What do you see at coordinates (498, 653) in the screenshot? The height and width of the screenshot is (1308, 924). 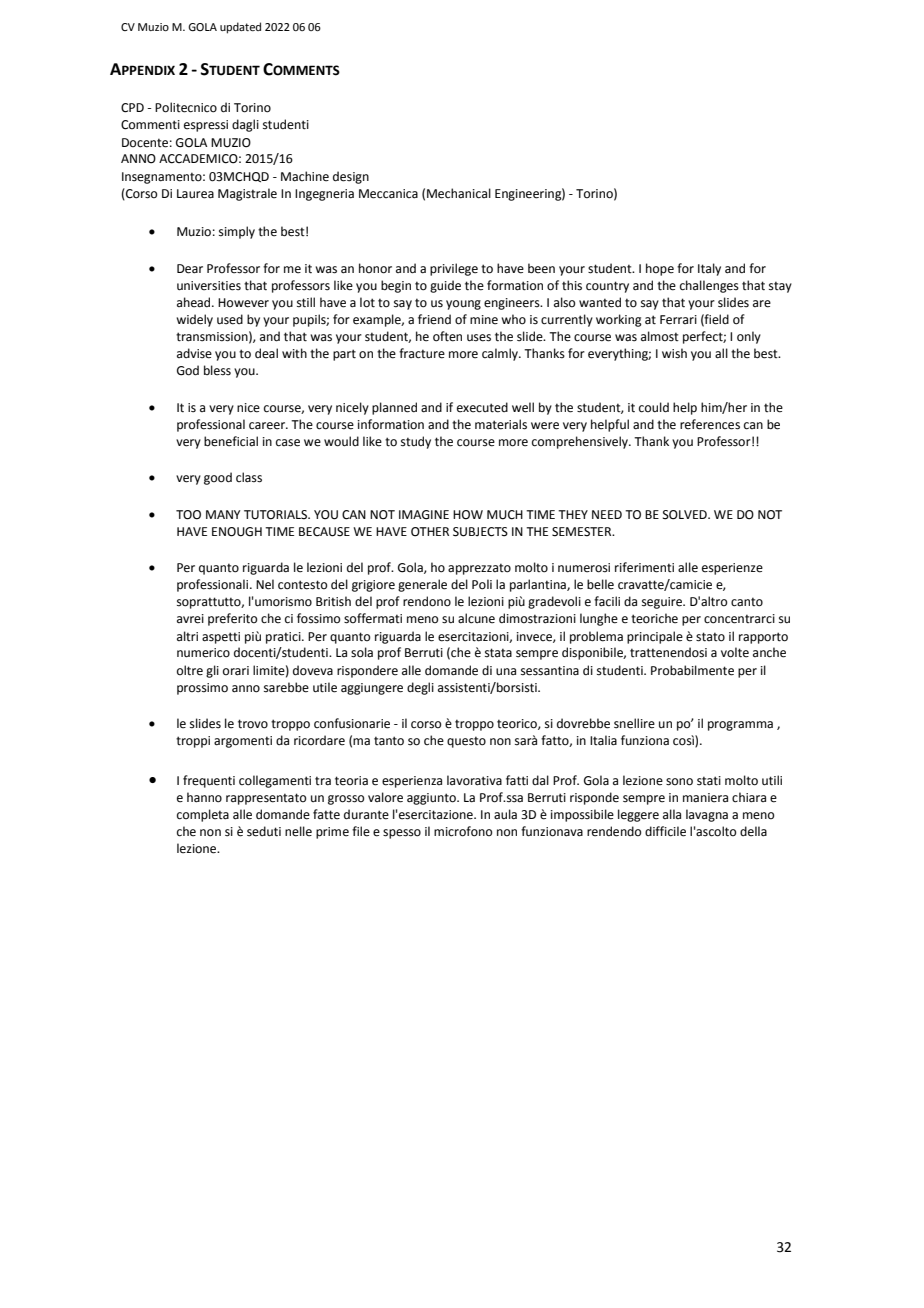 I see `stata` at bounding box center [498, 653].
